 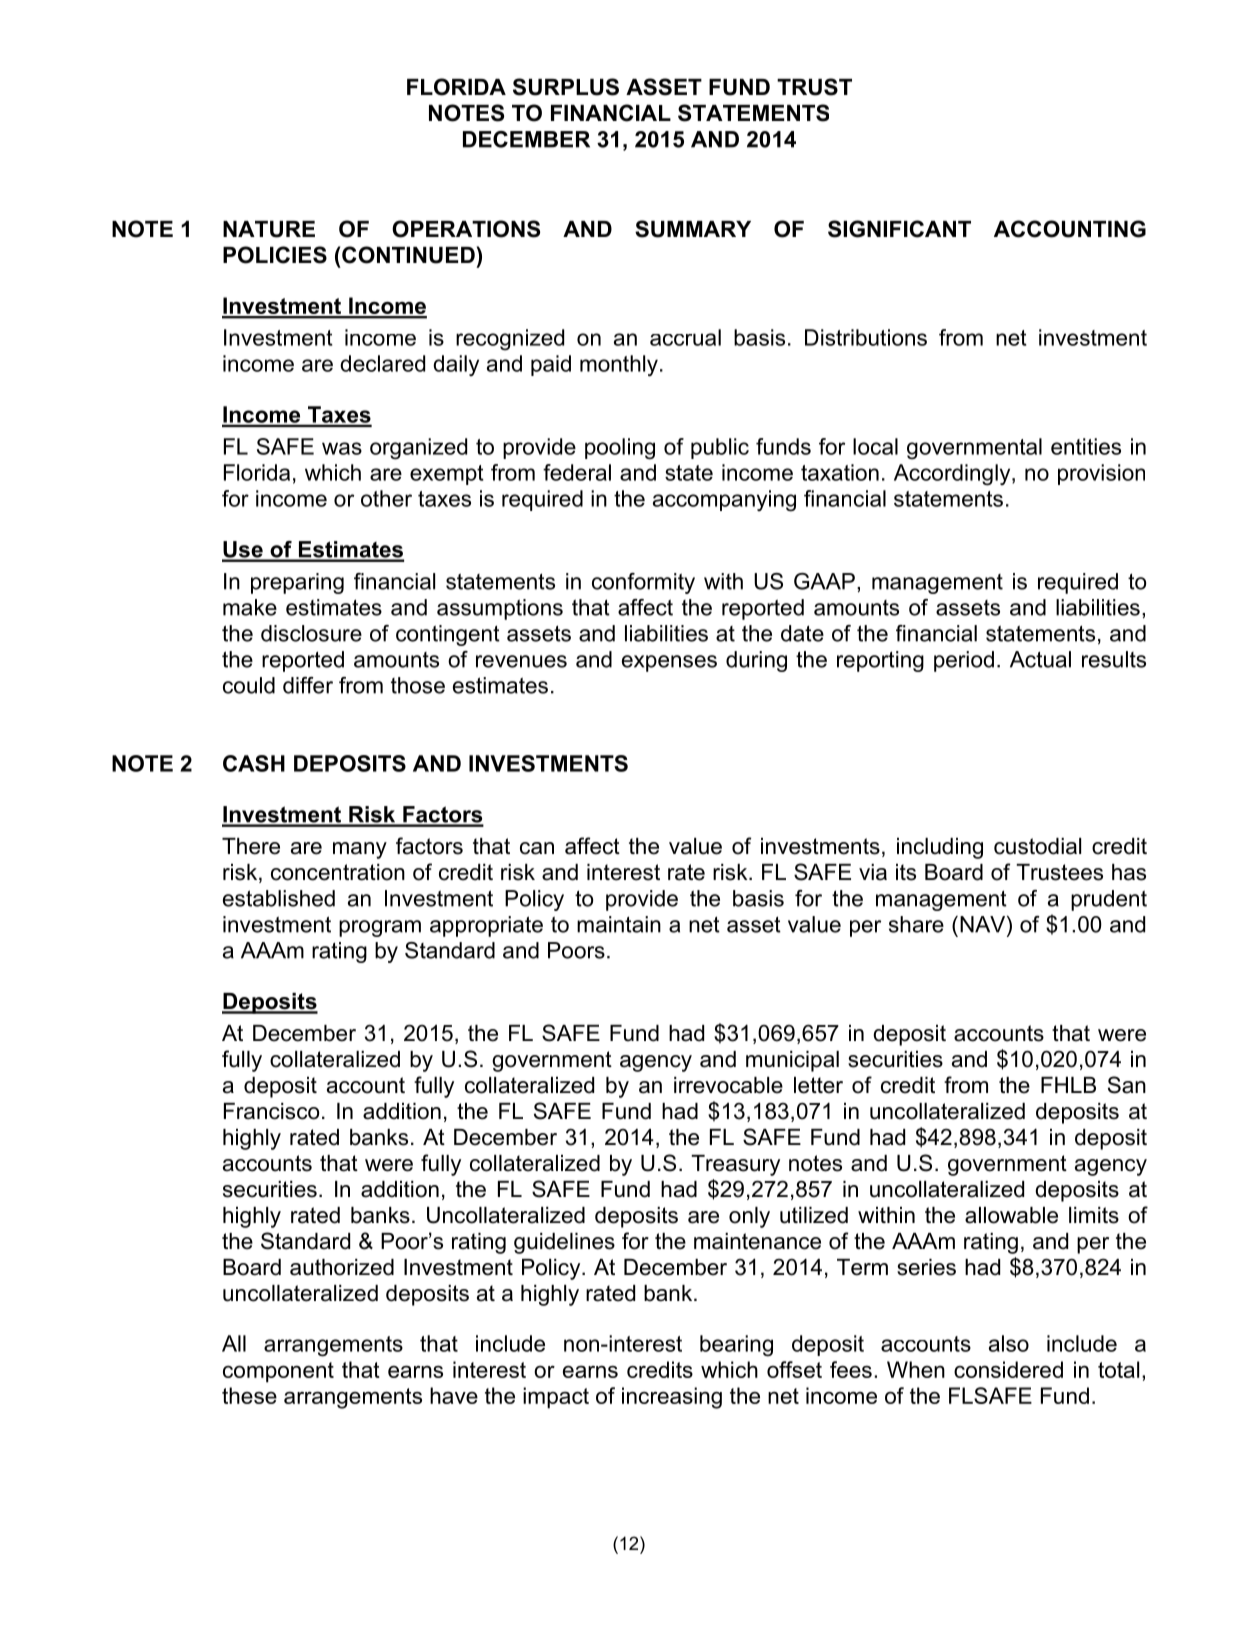 What do you see at coordinates (308, 685) in the screenshot?
I see `differ` at bounding box center [308, 685].
